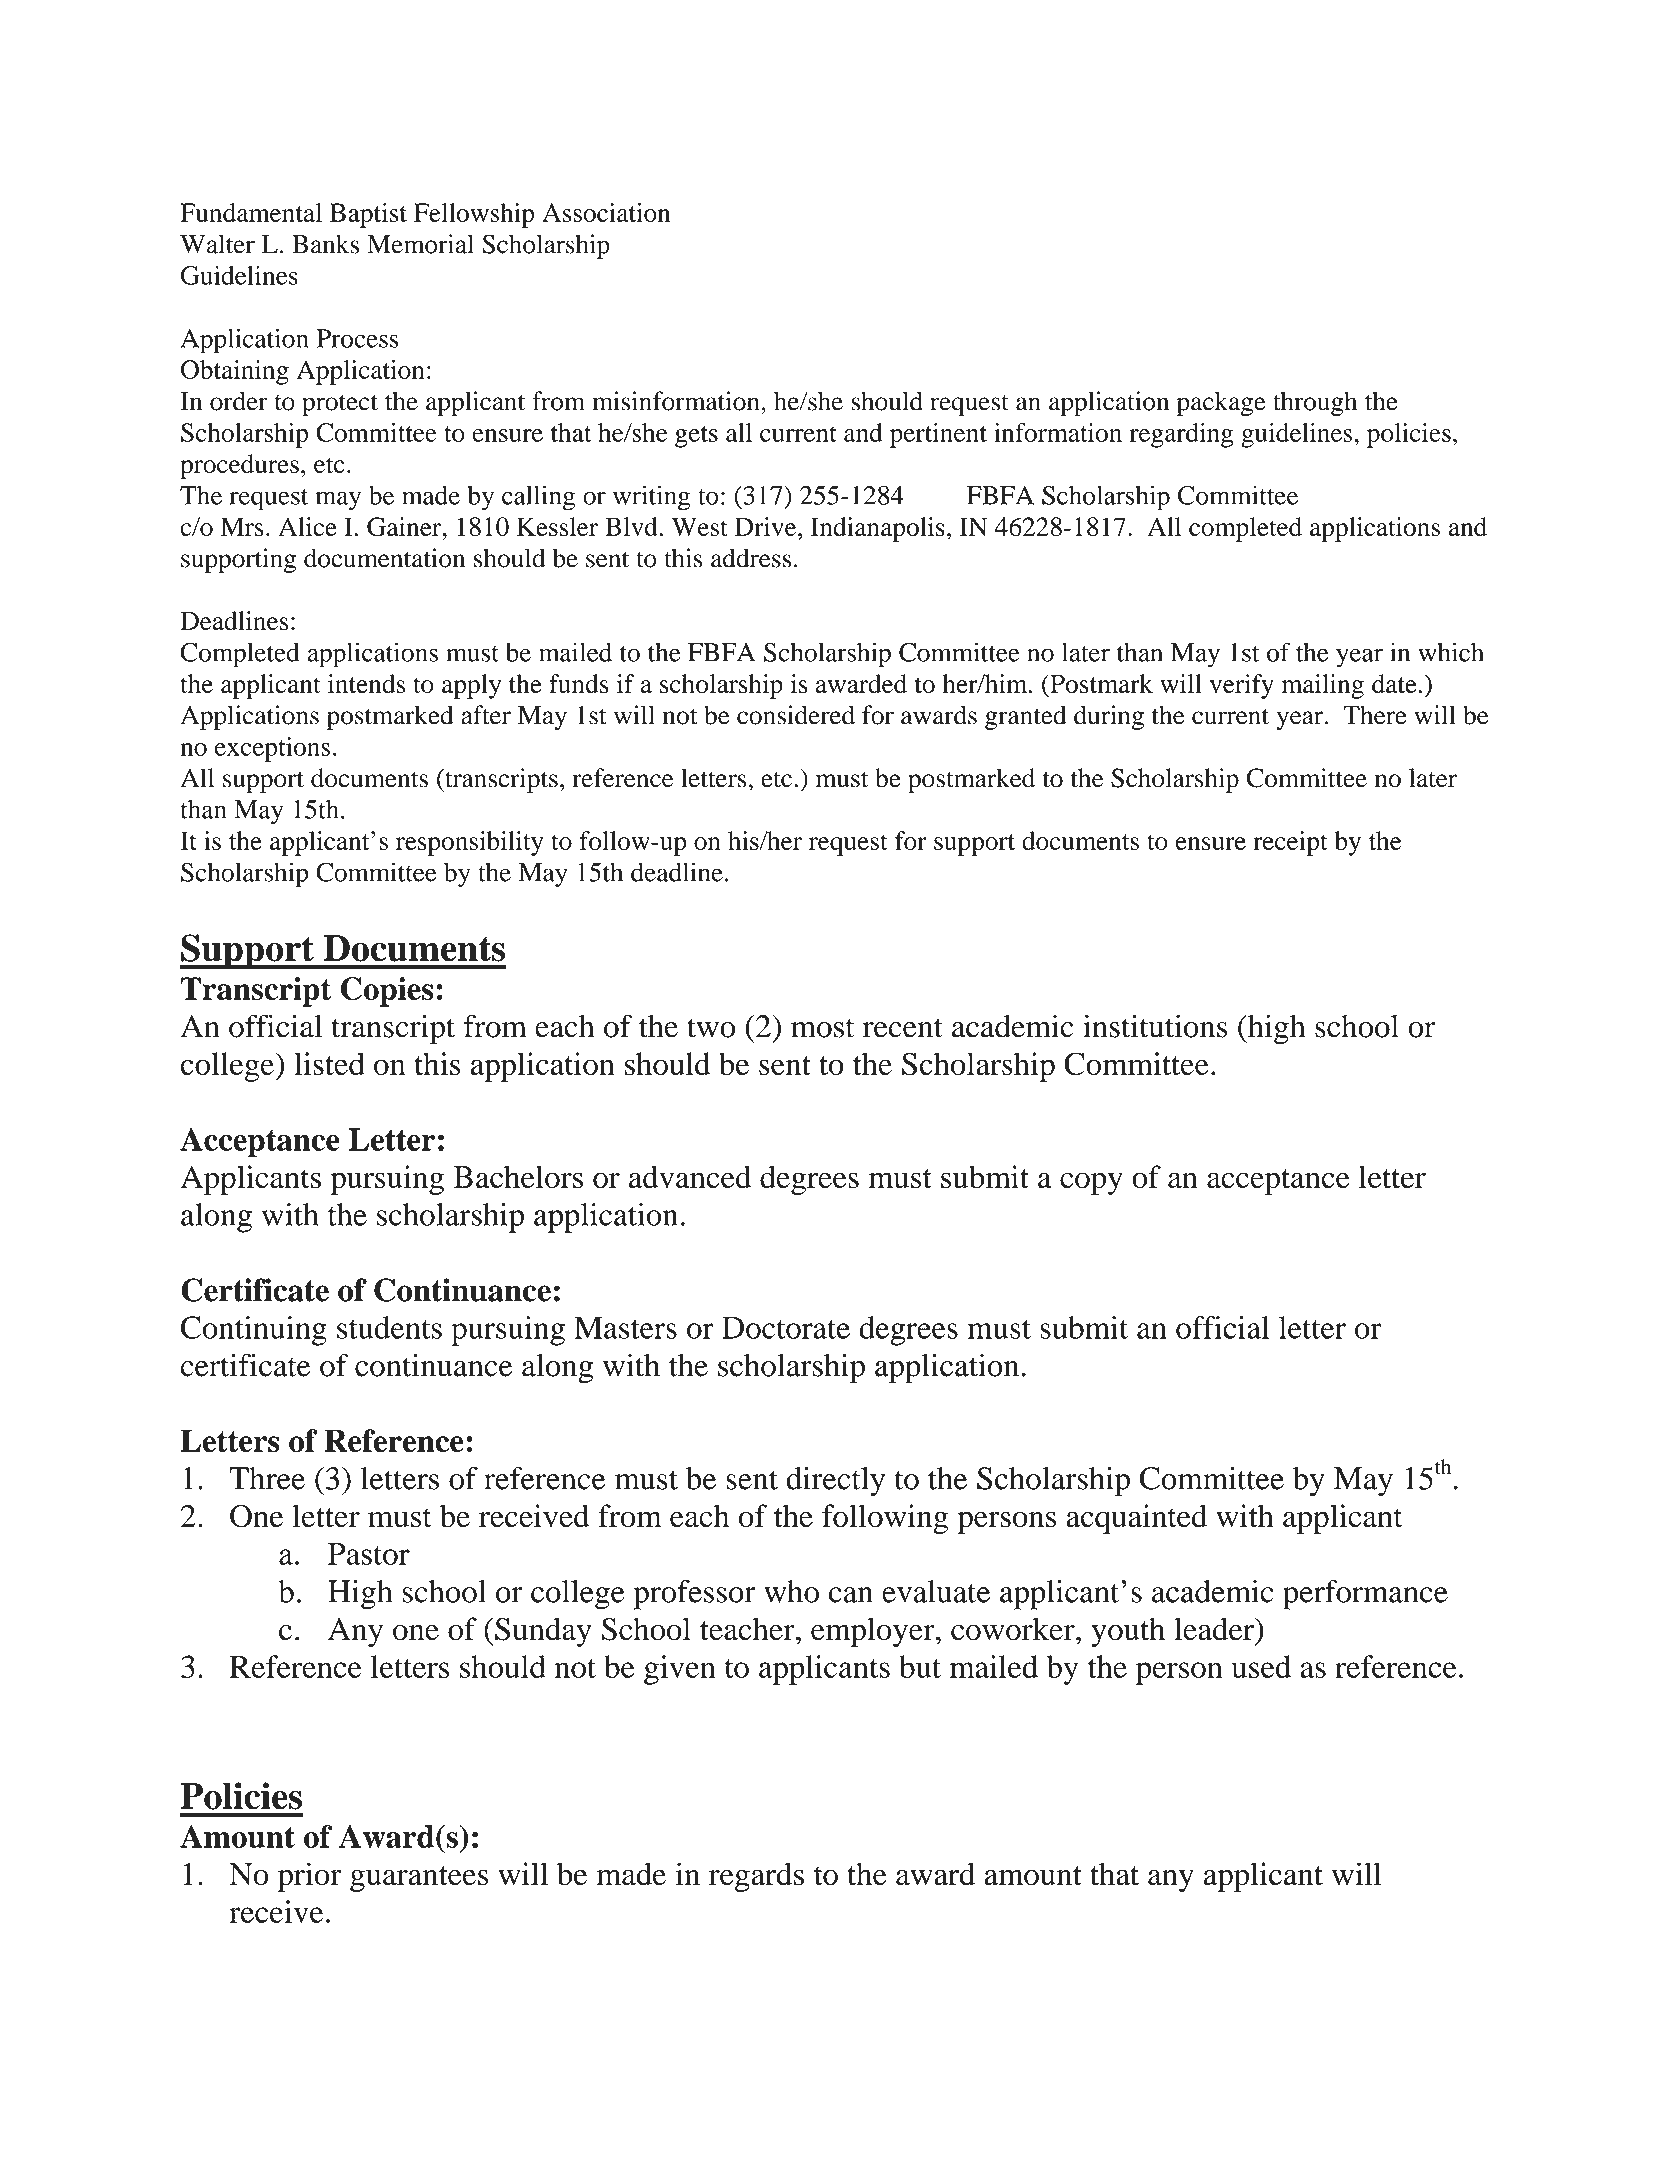 Image resolution: width=1671 pixels, height=2163 pixels. What do you see at coordinates (309, 1877) in the document?
I see `prior` at bounding box center [309, 1877].
